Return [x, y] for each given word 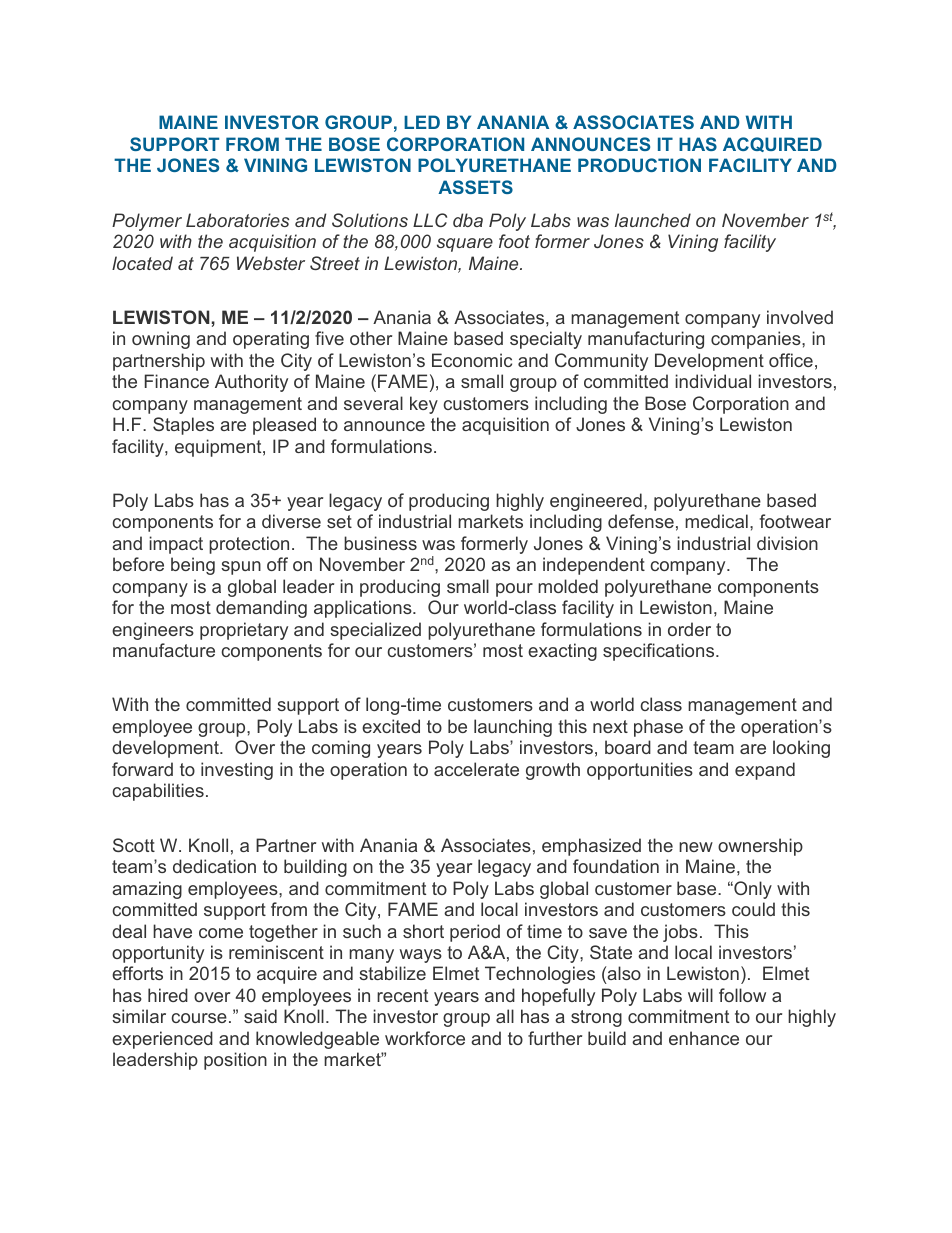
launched [653, 220]
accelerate [476, 769]
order [689, 629]
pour [514, 590]
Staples [183, 426]
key [424, 405]
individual [713, 381]
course [199, 1018]
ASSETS [475, 187]
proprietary [244, 631]
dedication [214, 866]
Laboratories [237, 220]
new [696, 847]
